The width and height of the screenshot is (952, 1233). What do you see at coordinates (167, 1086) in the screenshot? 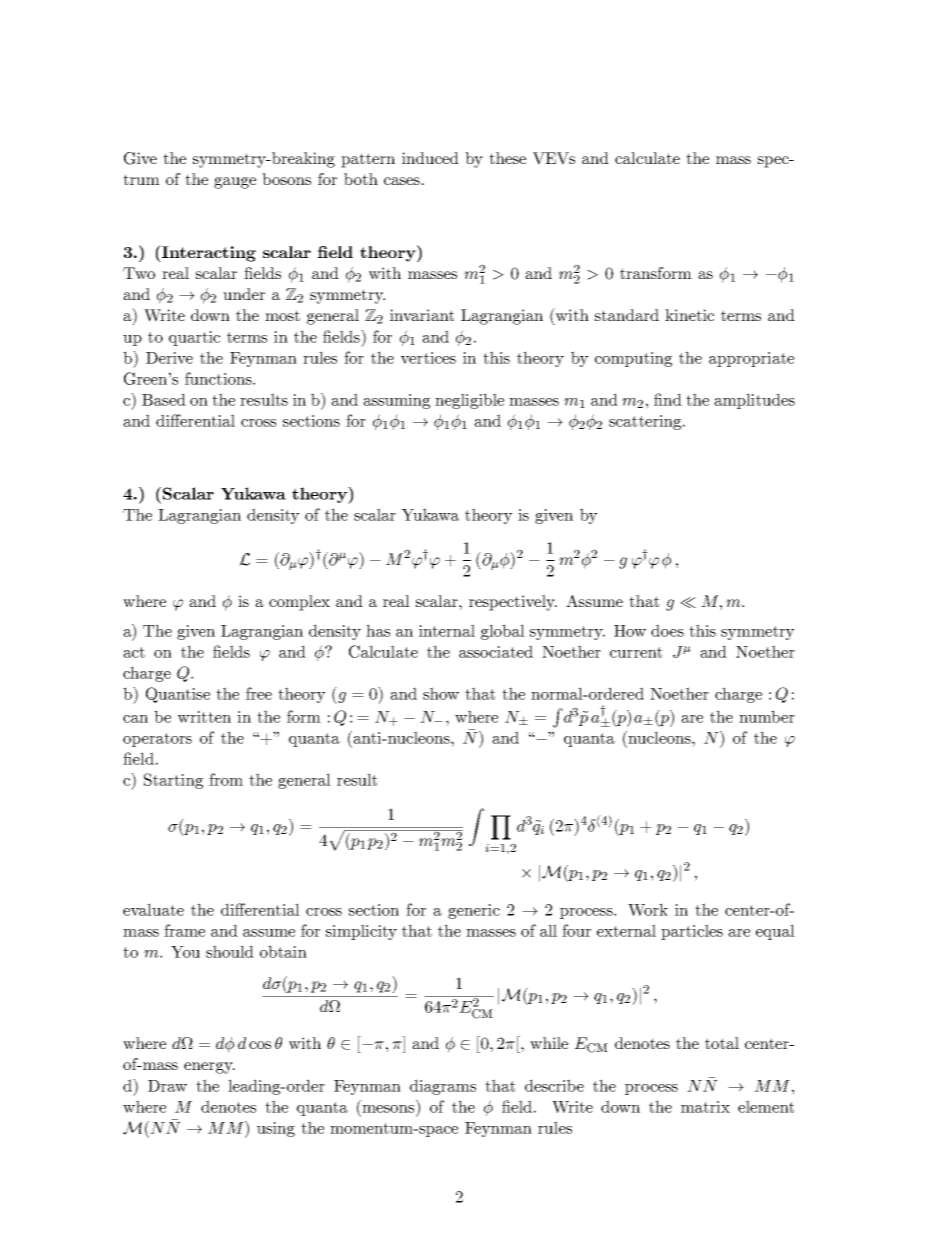
I see `Draw` at bounding box center [167, 1086].
